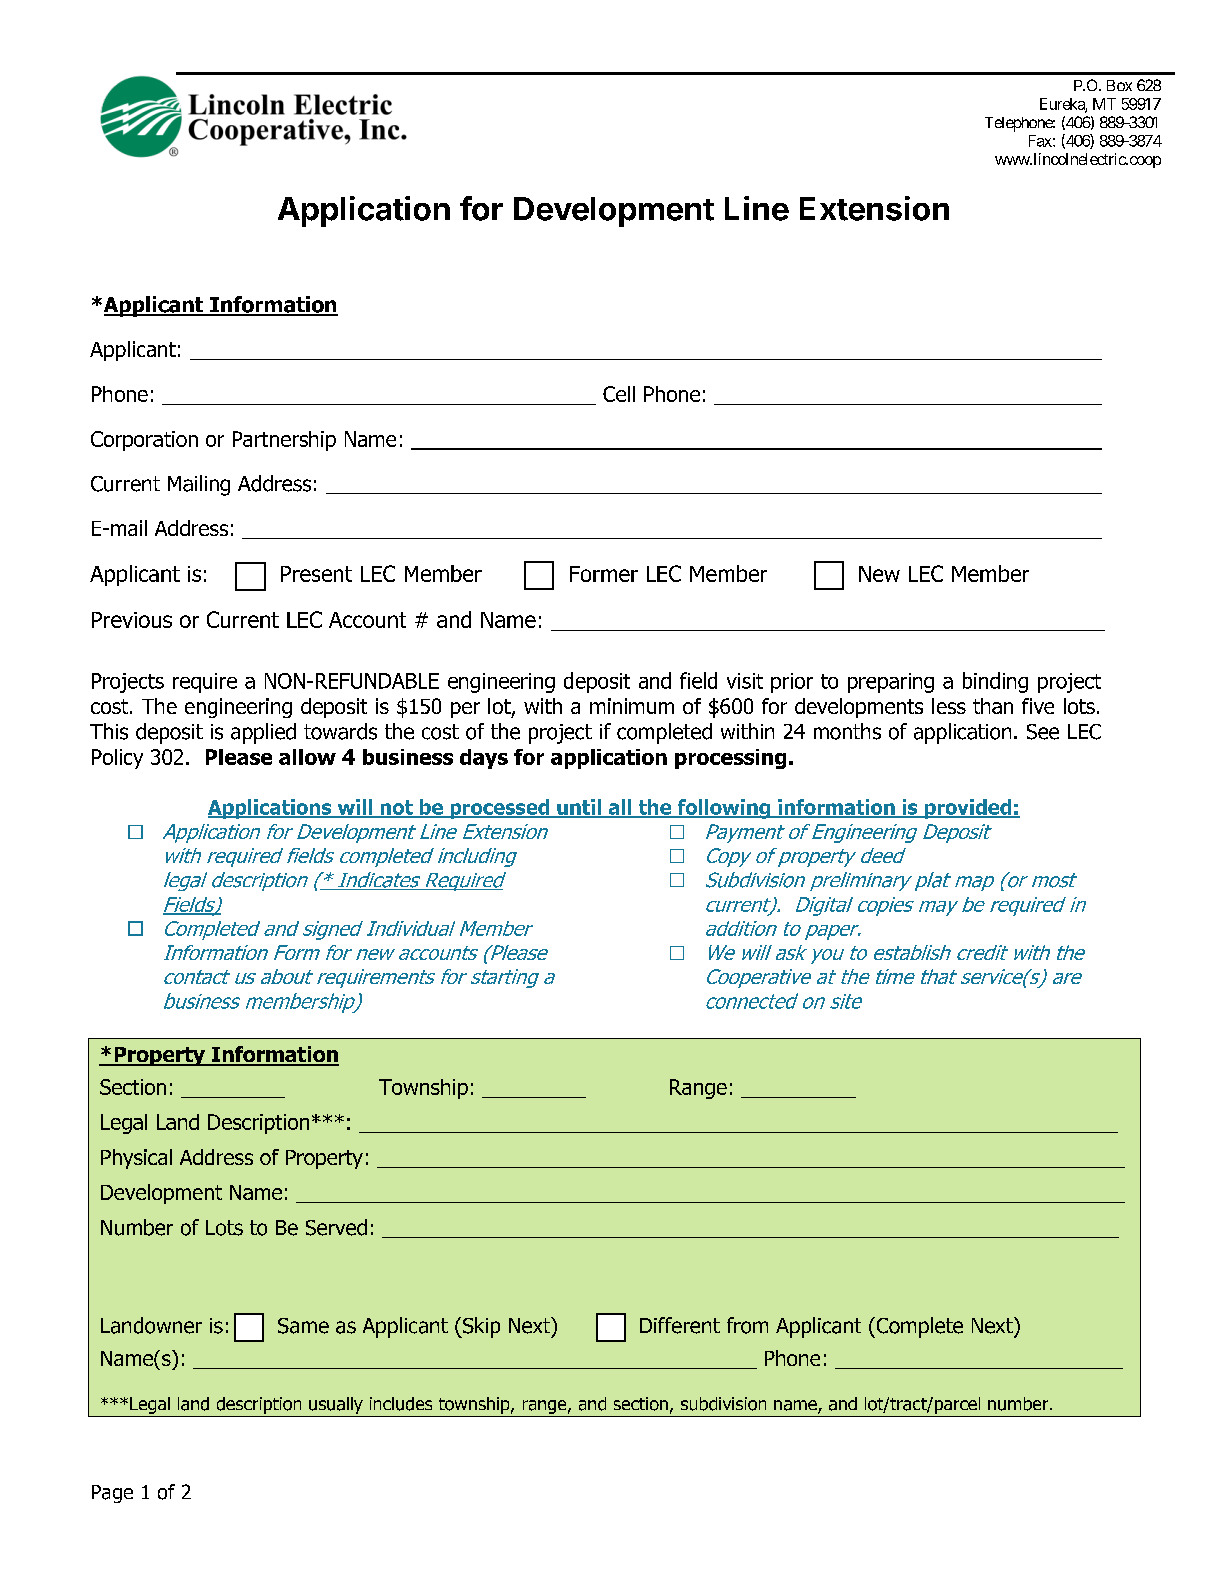  I want to click on Different, so click(680, 1325).
